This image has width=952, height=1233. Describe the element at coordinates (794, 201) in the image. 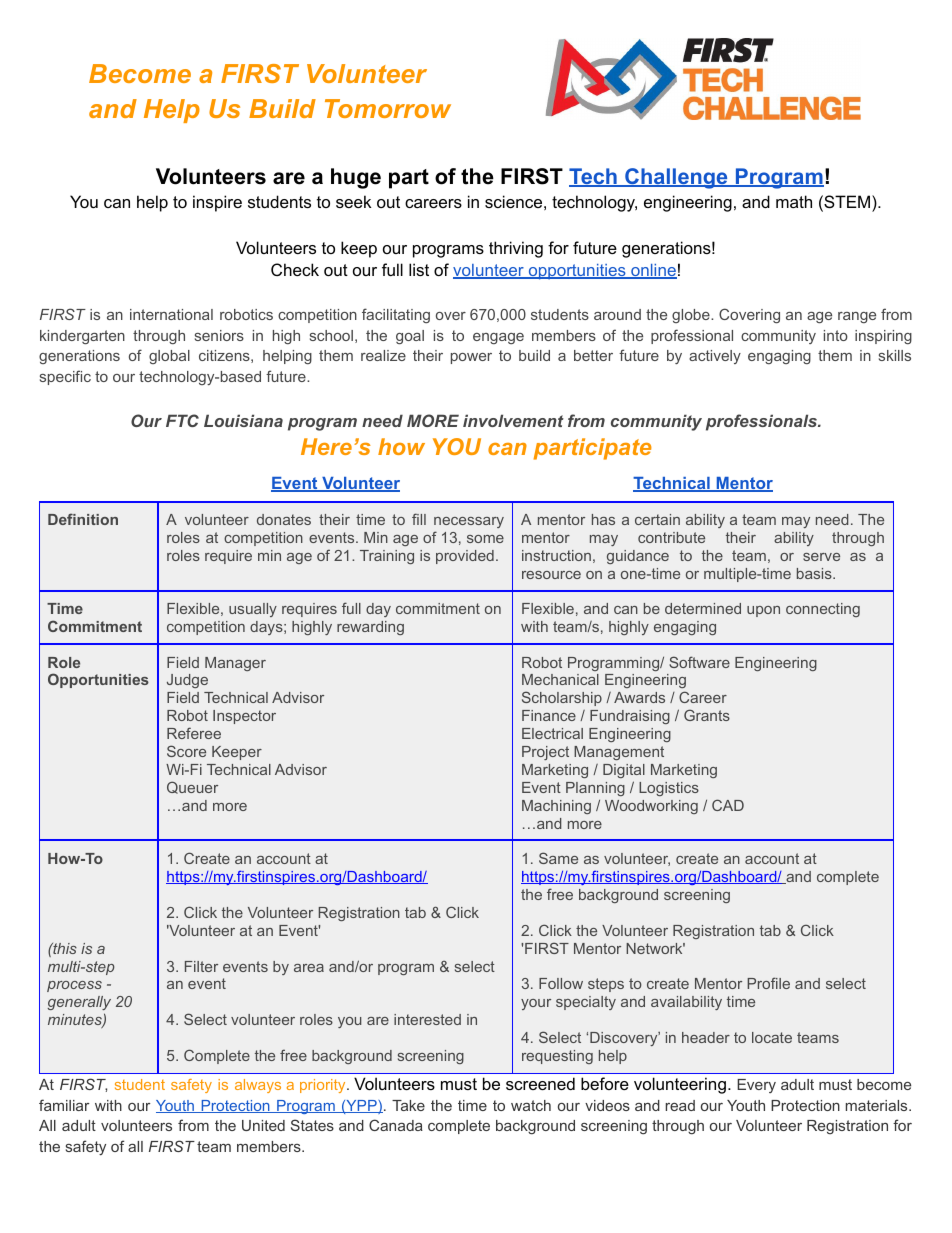

I see `math` at that location.
